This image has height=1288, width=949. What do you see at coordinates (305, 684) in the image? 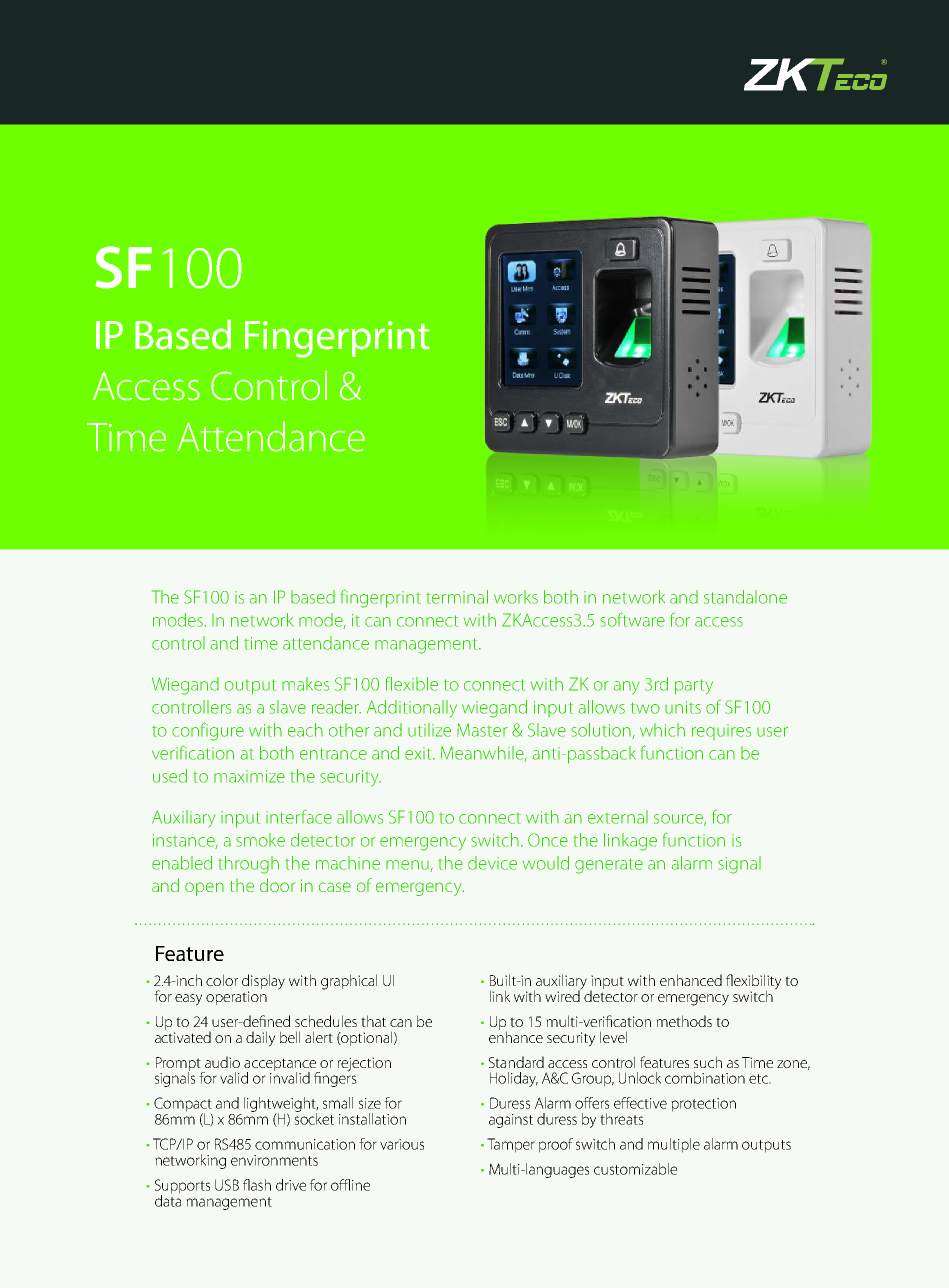
I see `makes` at bounding box center [305, 684].
